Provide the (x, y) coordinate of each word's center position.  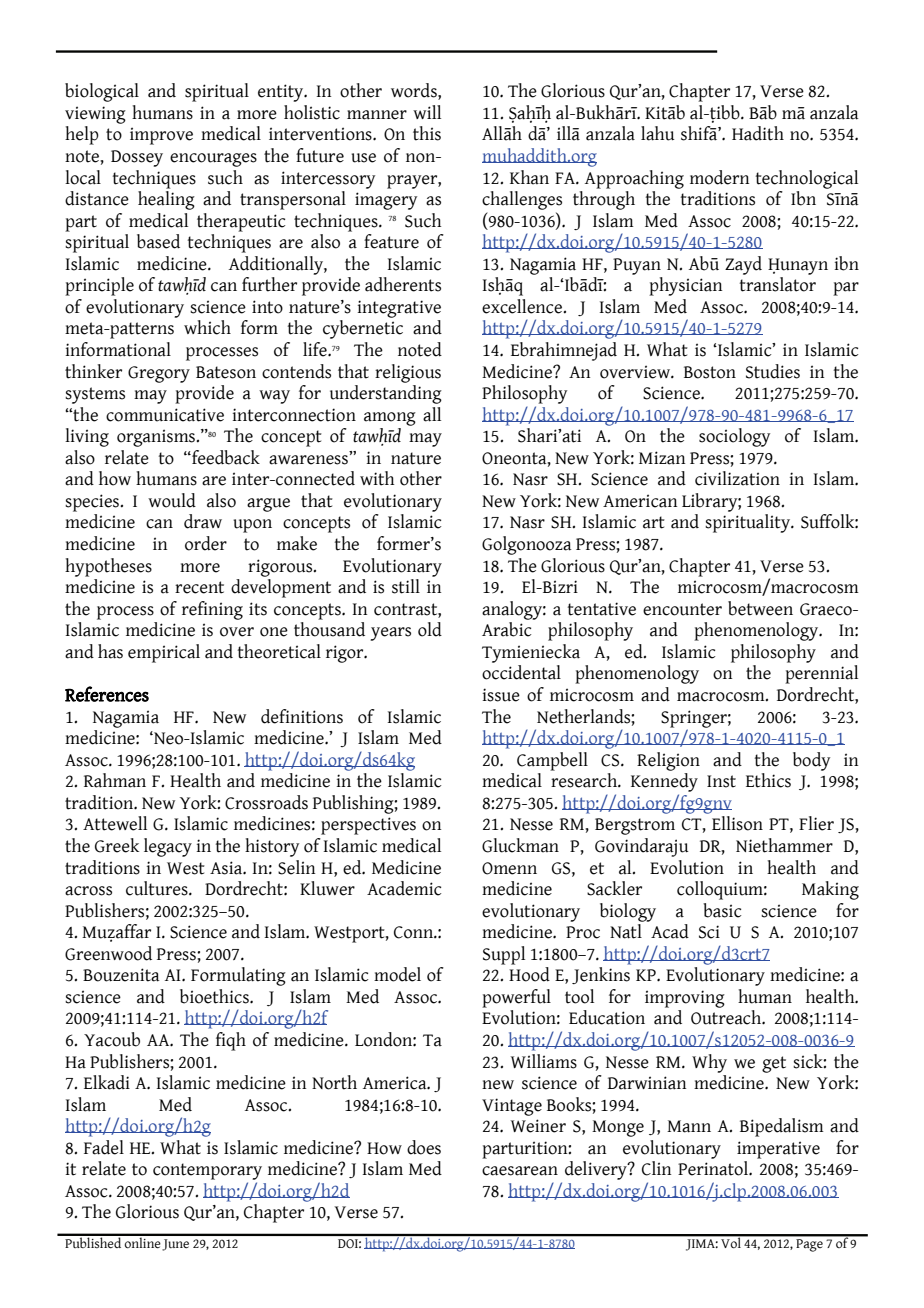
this (427, 133)
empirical (164, 653)
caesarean (520, 1171)
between (760, 608)
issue (501, 695)
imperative (778, 1150)
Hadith (758, 133)
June (175, 1245)
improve (161, 136)
